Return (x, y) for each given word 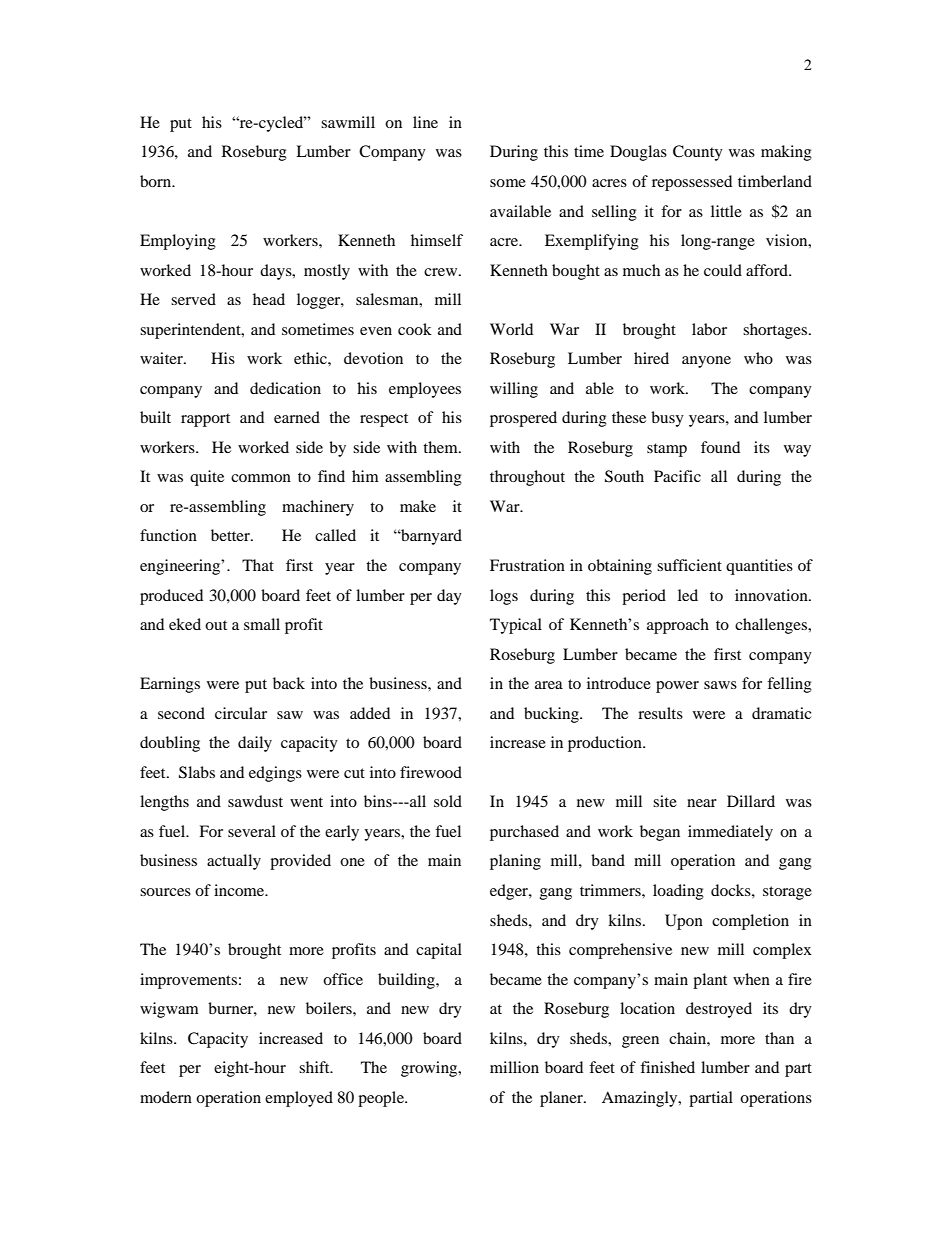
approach (678, 626)
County (698, 153)
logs (504, 597)
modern (166, 1097)
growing (430, 1069)
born (157, 181)
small (262, 624)
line (425, 122)
